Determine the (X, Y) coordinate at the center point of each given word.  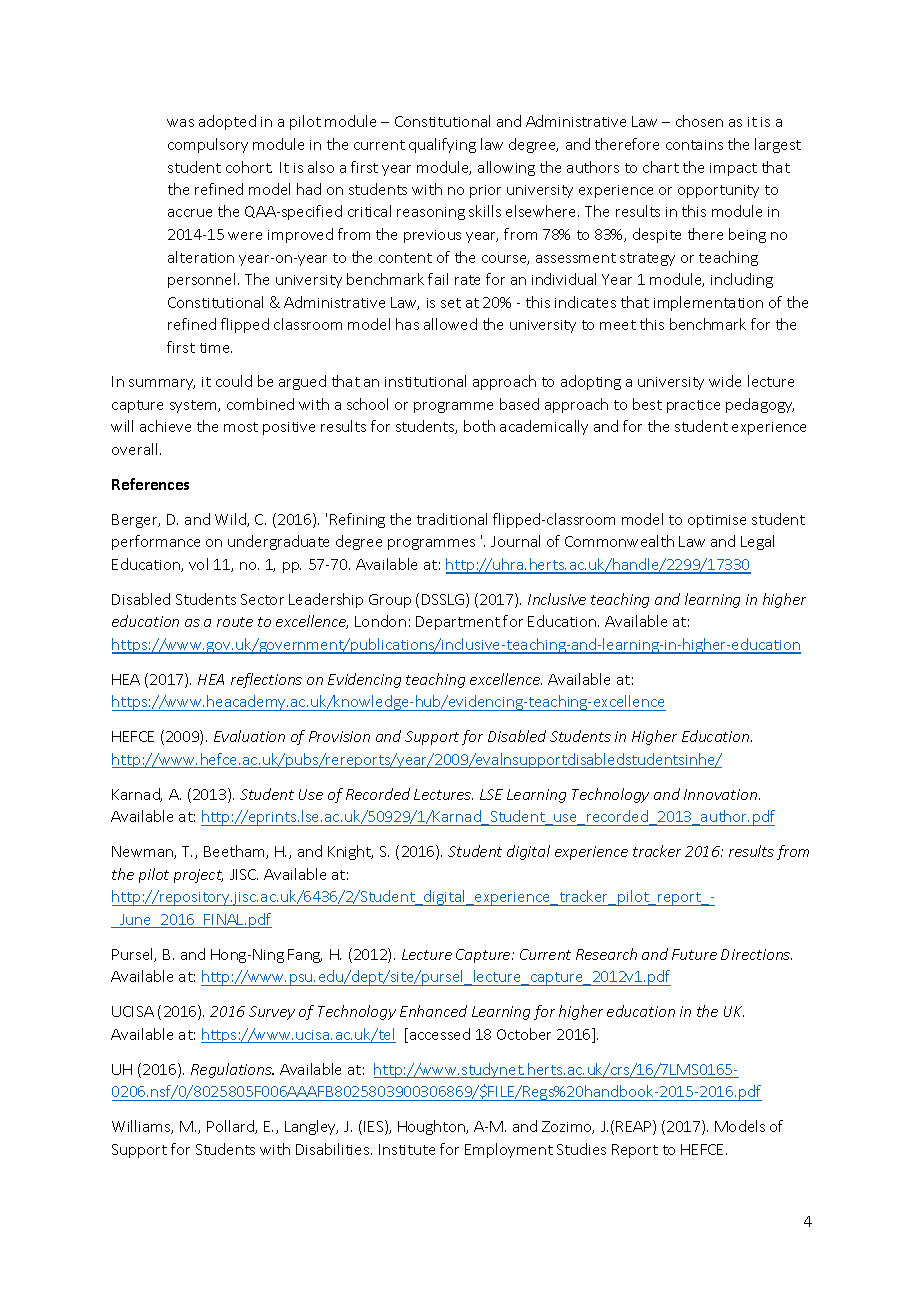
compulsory (208, 145)
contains (694, 145)
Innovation (720, 794)
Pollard (231, 1127)
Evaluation (249, 736)
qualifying (442, 145)
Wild (231, 520)
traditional (452, 519)
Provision (339, 736)
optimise (717, 521)
